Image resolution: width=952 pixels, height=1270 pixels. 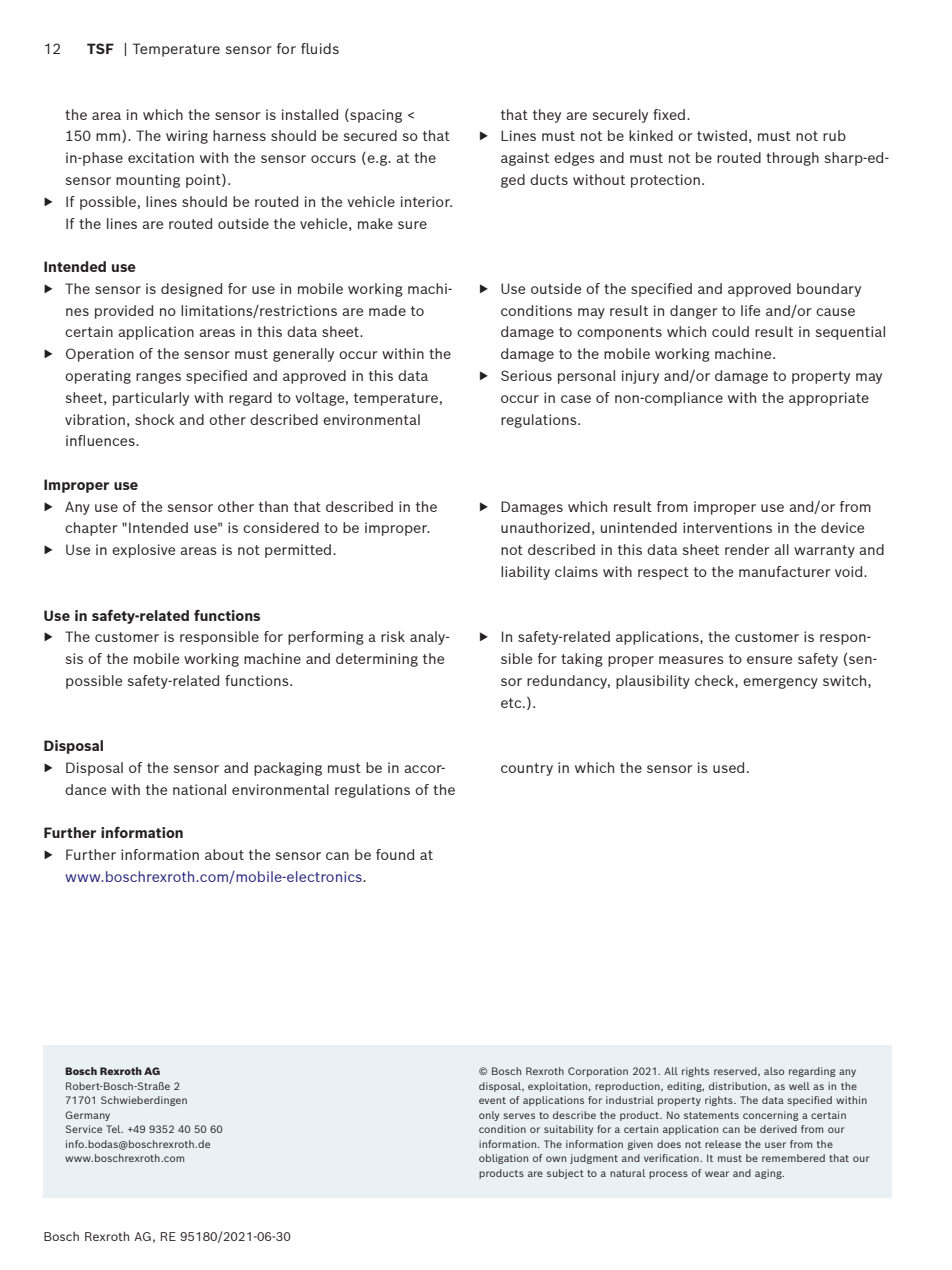 I want to click on Tel, so click(x=114, y=1129).
